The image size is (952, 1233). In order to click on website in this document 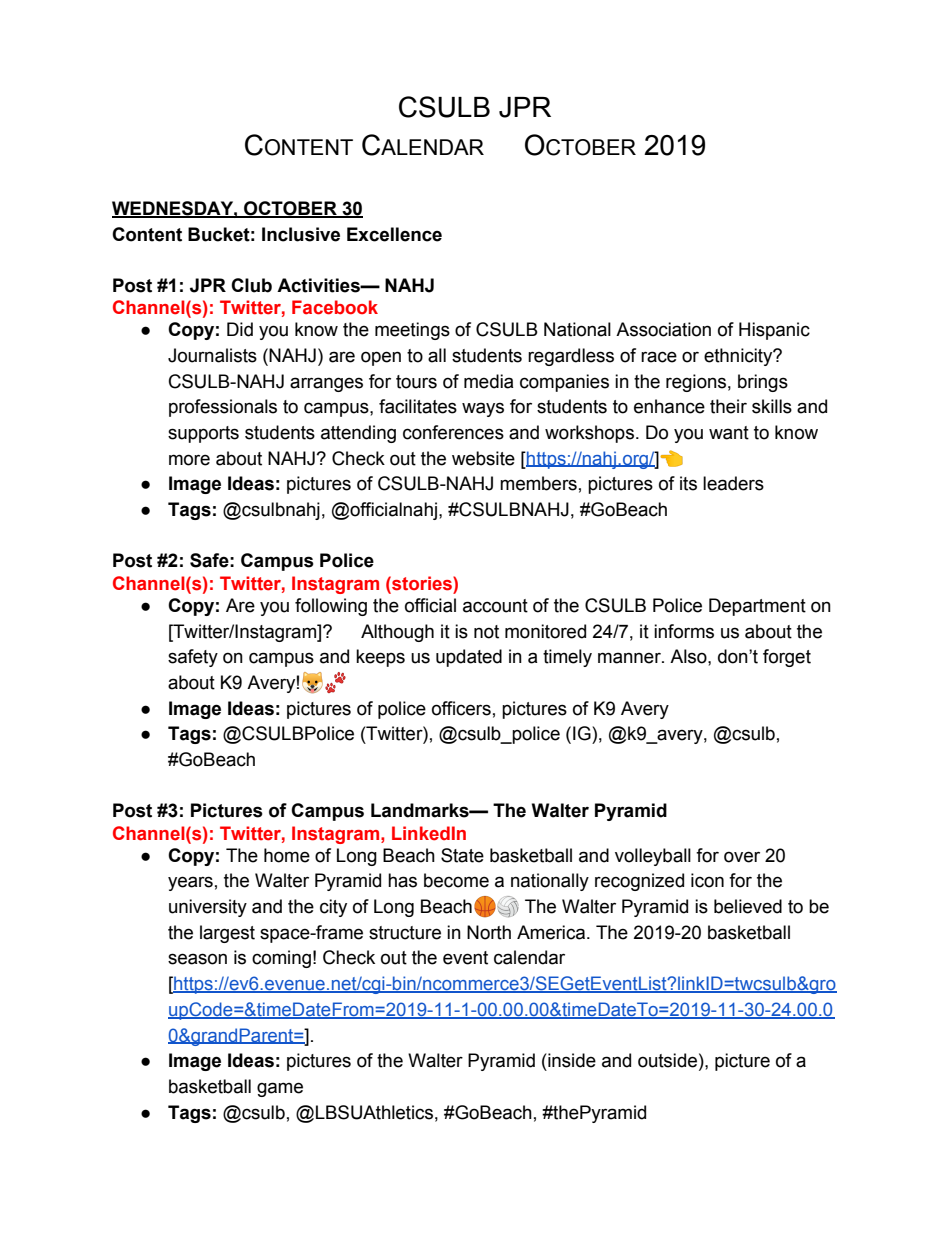, I will do `click(483, 458)`.
